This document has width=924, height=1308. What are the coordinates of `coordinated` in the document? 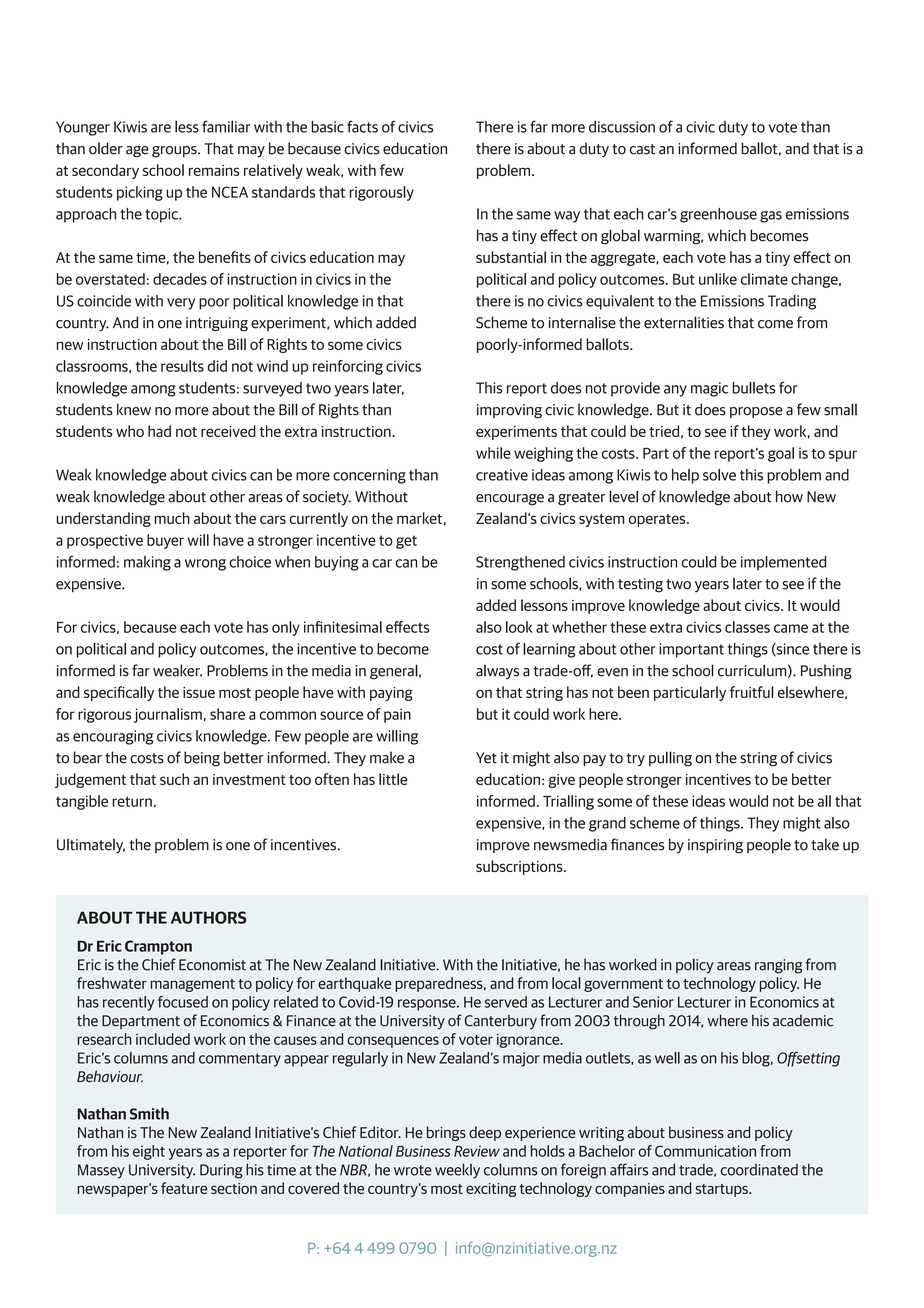 It's located at (759, 1170).
